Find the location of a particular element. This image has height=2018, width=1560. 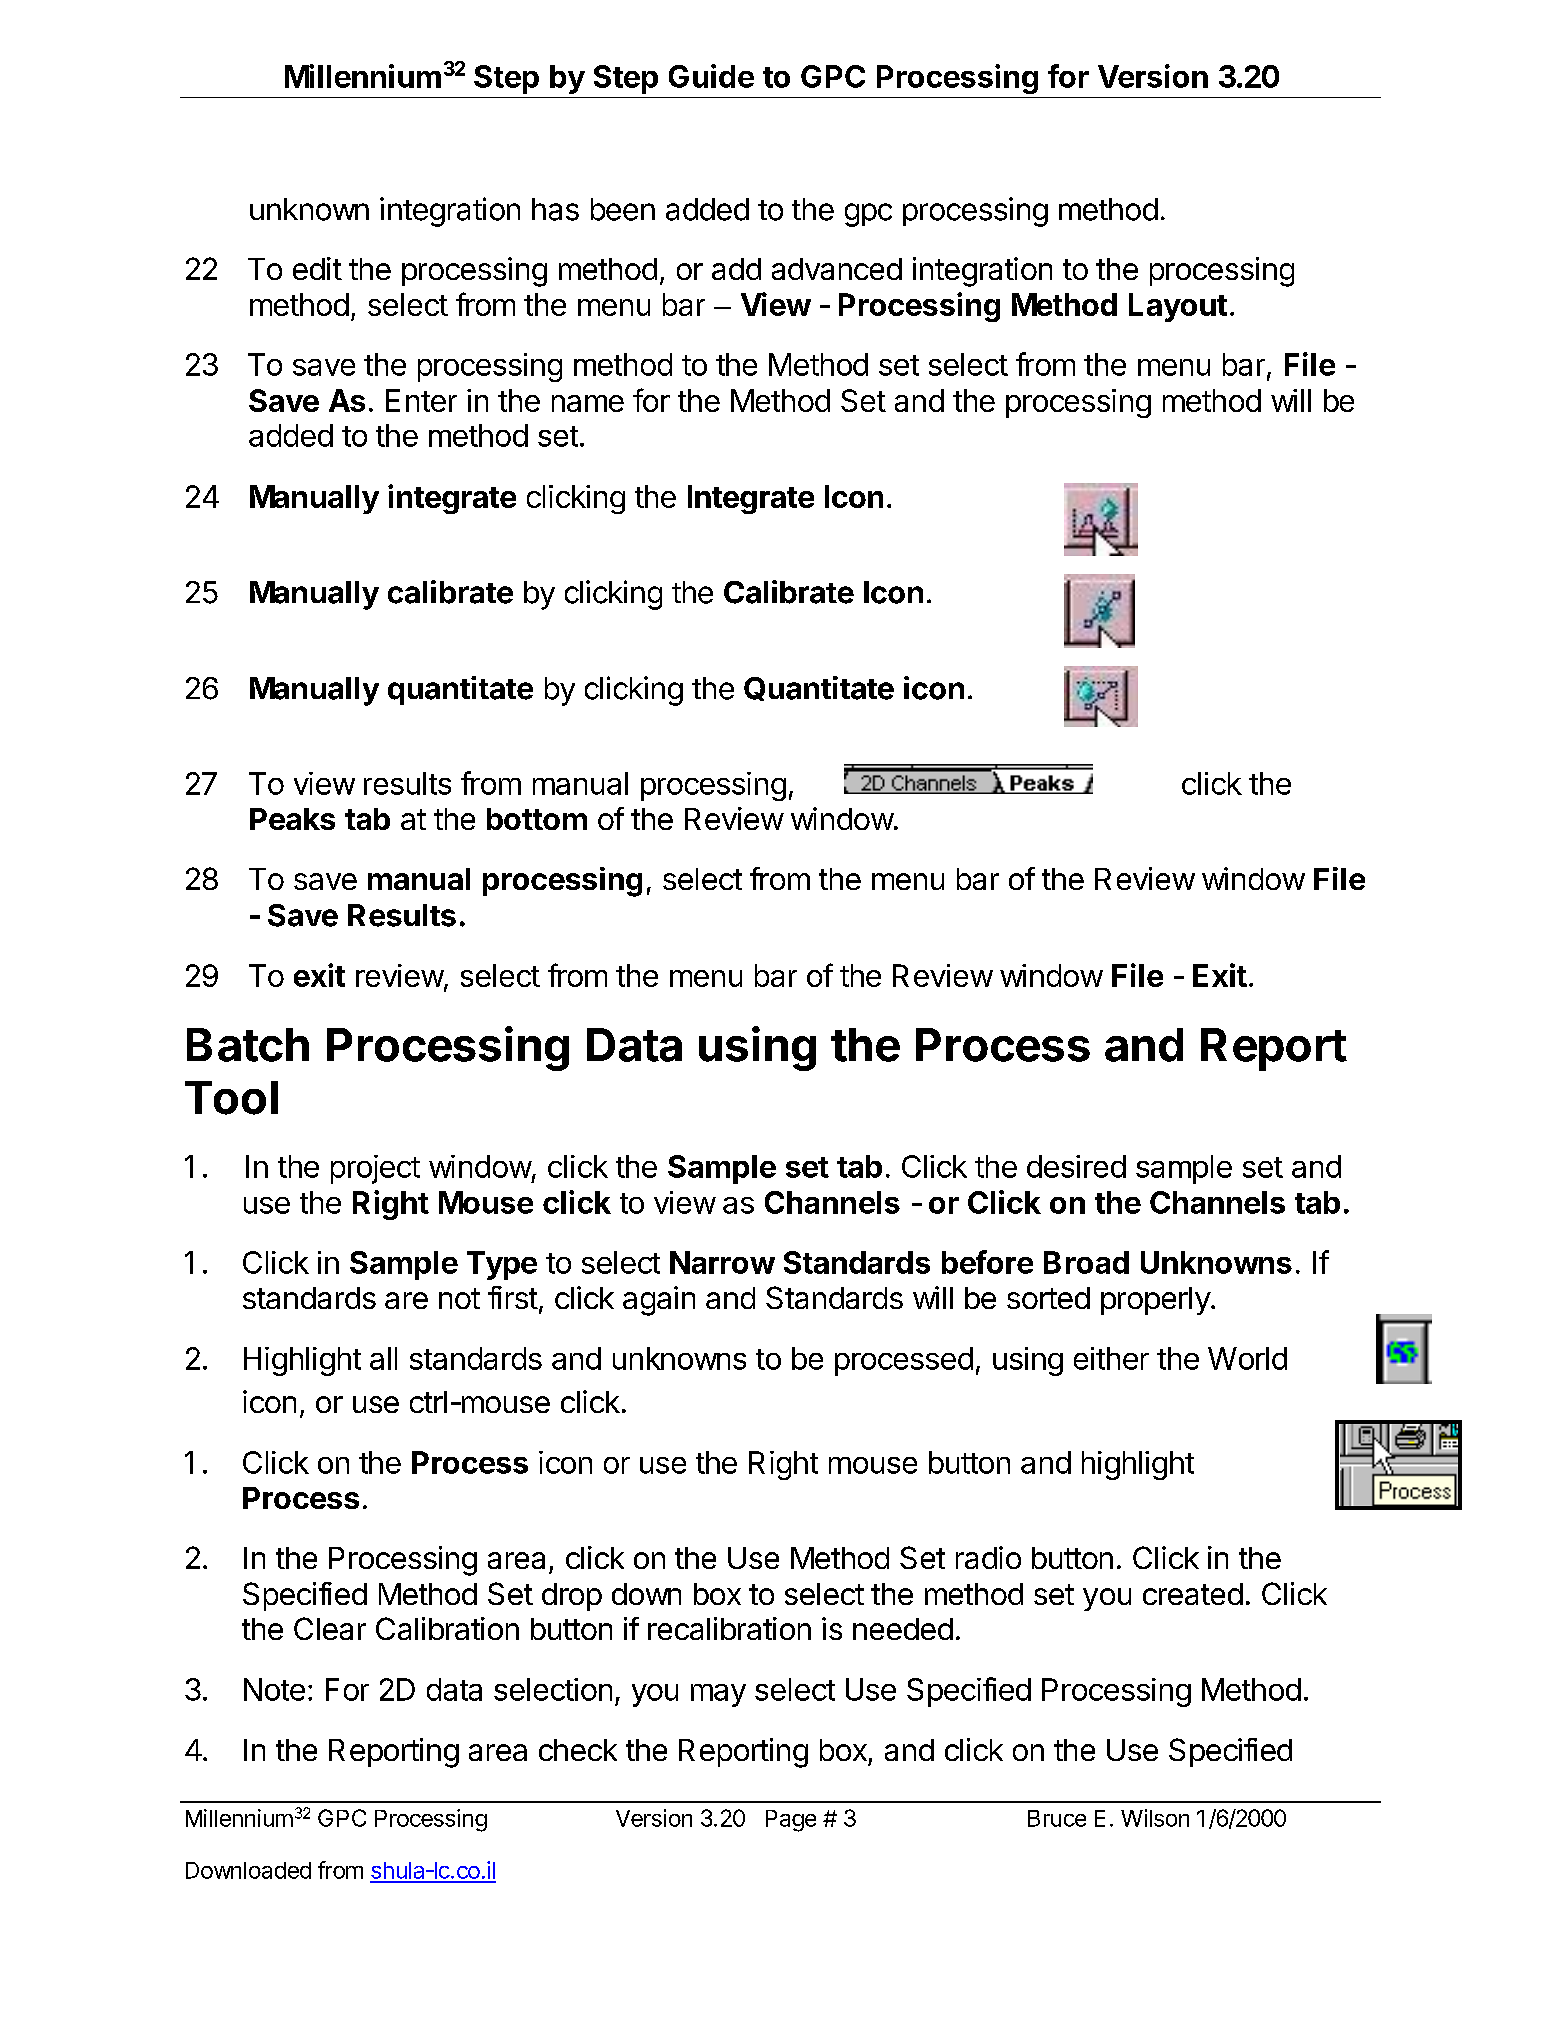

Guide is located at coordinates (711, 76).
